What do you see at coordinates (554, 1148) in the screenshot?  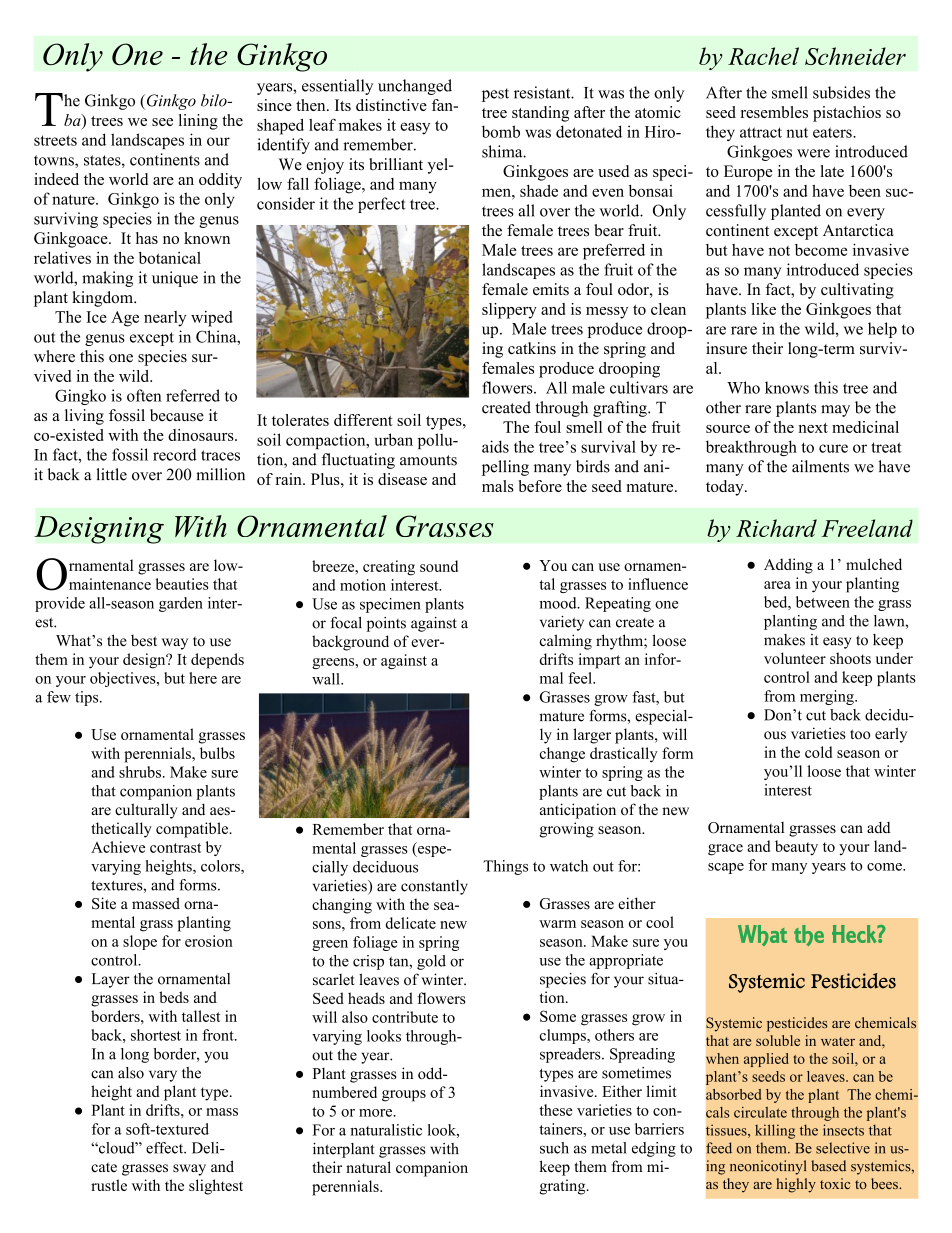 I see `such` at bounding box center [554, 1148].
